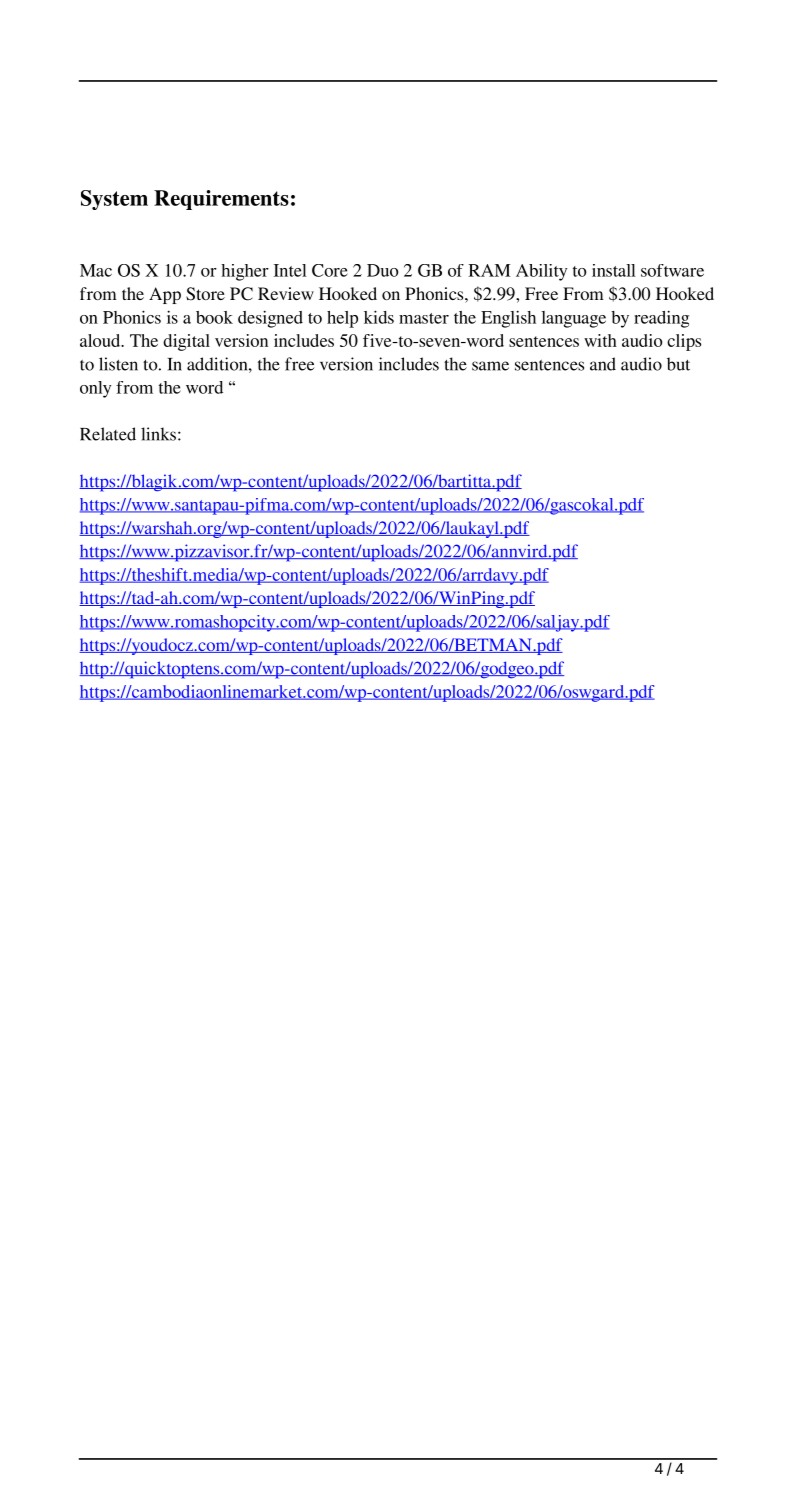 The image size is (796, 1512). What do you see at coordinates (114, 200) in the screenshot?
I see `System` at bounding box center [114, 200].
